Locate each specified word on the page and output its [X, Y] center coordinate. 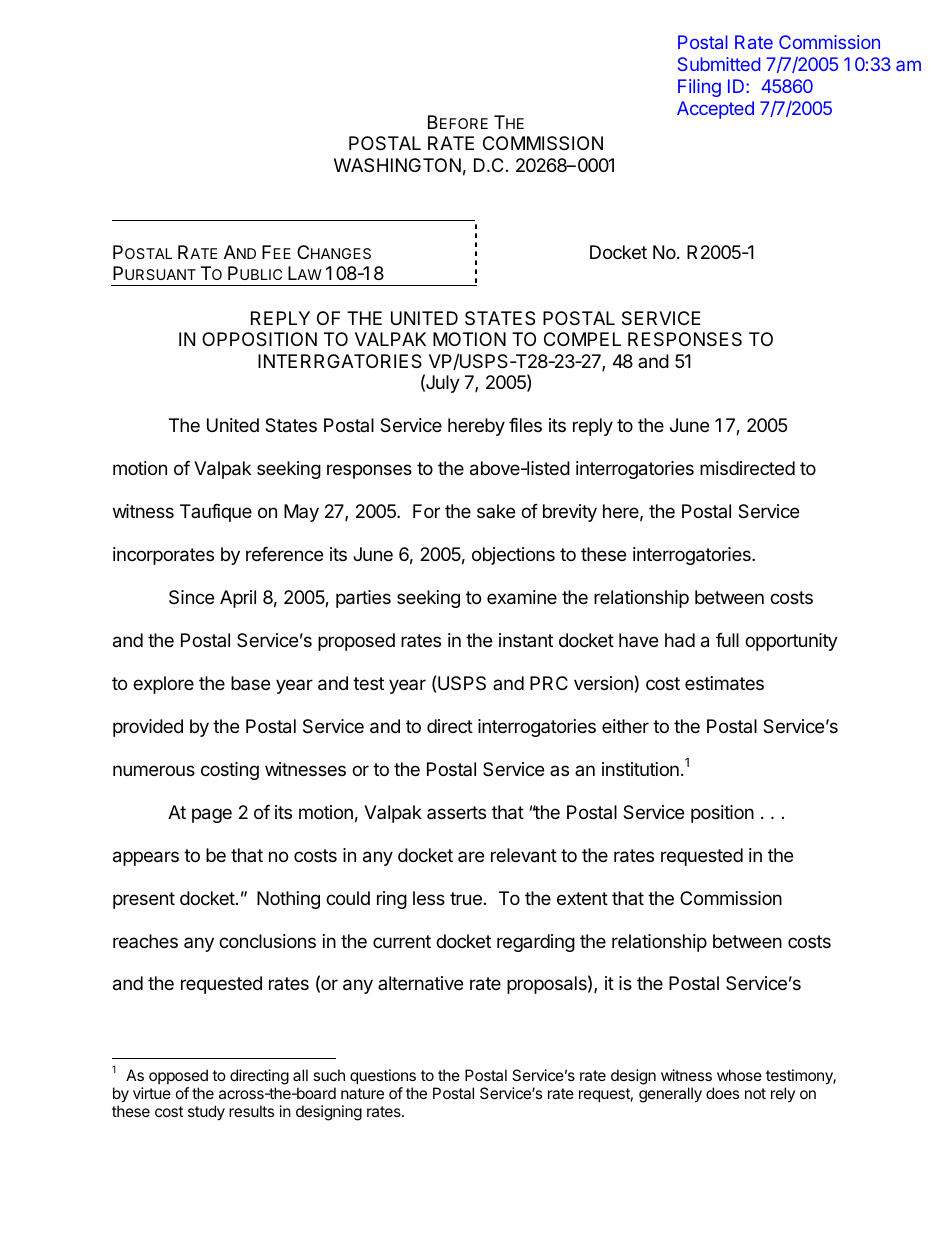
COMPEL [582, 339]
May [301, 513]
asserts [456, 812]
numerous [154, 770]
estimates [724, 683]
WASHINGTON [397, 165]
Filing [699, 88]
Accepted [715, 110]
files [525, 425]
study [206, 1113]
